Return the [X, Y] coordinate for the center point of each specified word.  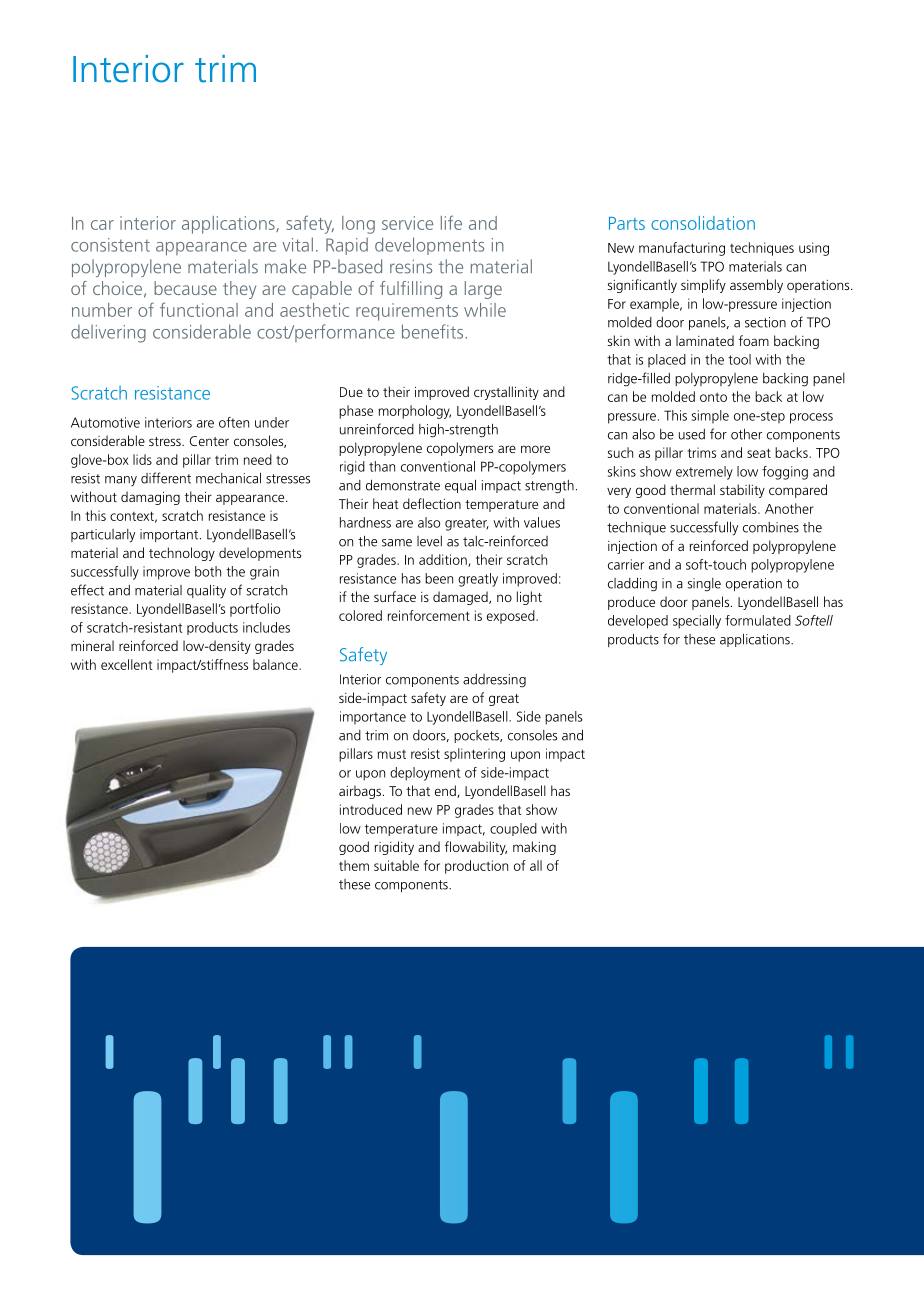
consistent [110, 245]
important [170, 535]
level [429, 541]
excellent [127, 664]
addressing [494, 681]
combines [771, 527]
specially [697, 622]
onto [713, 397]
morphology [415, 412]
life [451, 222]
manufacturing [682, 249]
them [354, 865]
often [234, 422]
